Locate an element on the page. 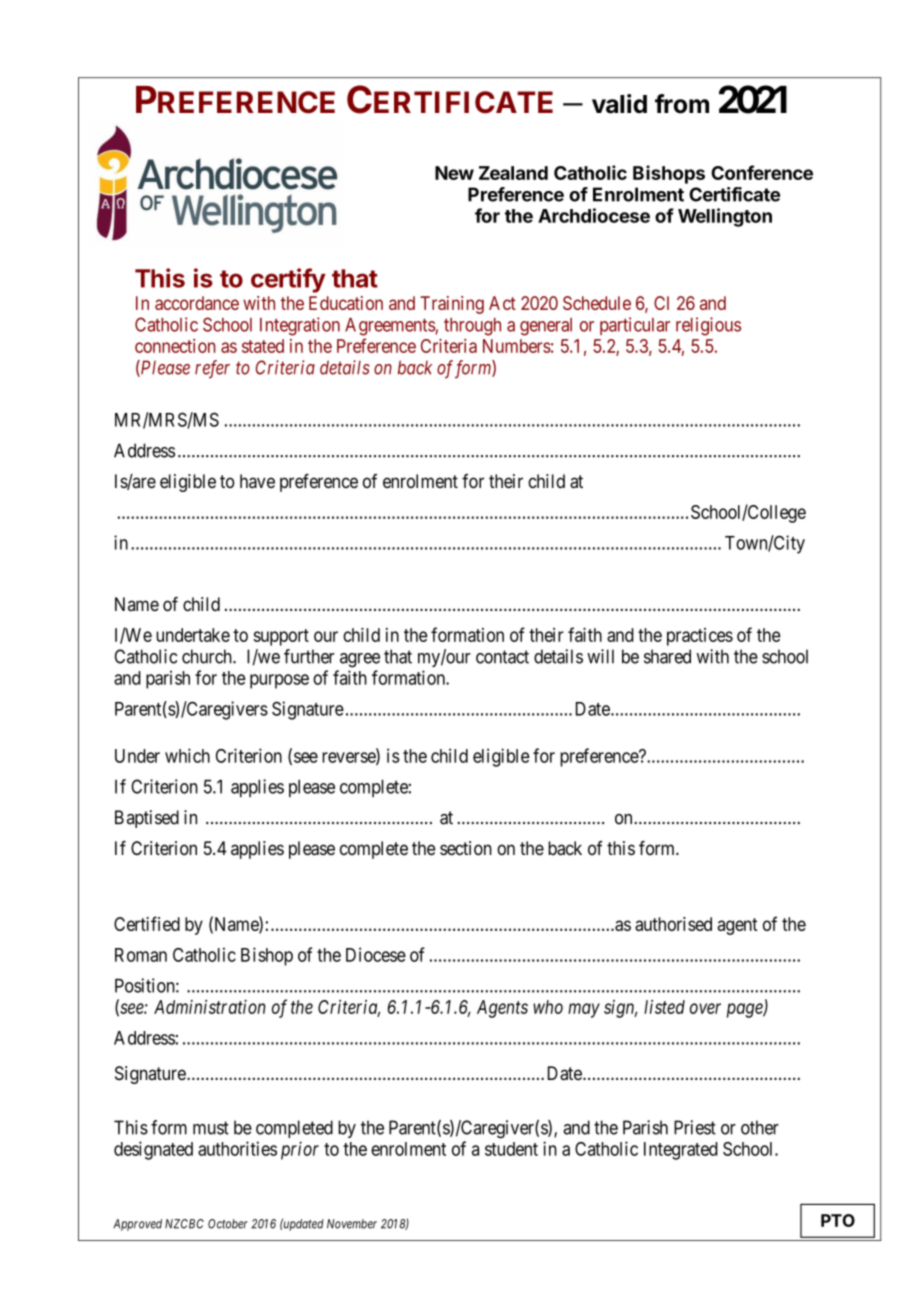 The image size is (924, 1308). Conference is located at coordinates (762, 172).
